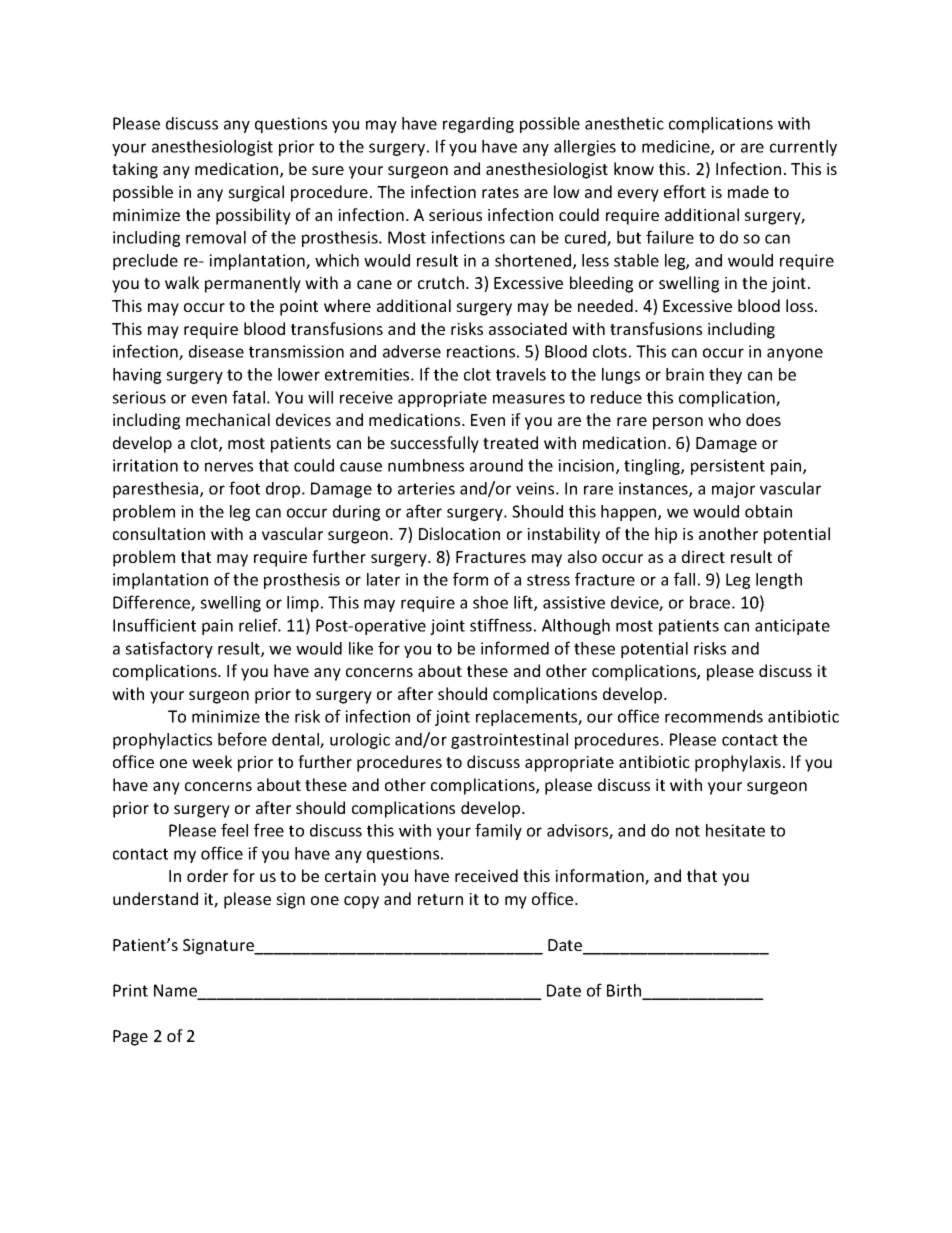 The image size is (952, 1233). Describe the element at coordinates (154, 625) in the image. I see `Insufficient` at that location.
